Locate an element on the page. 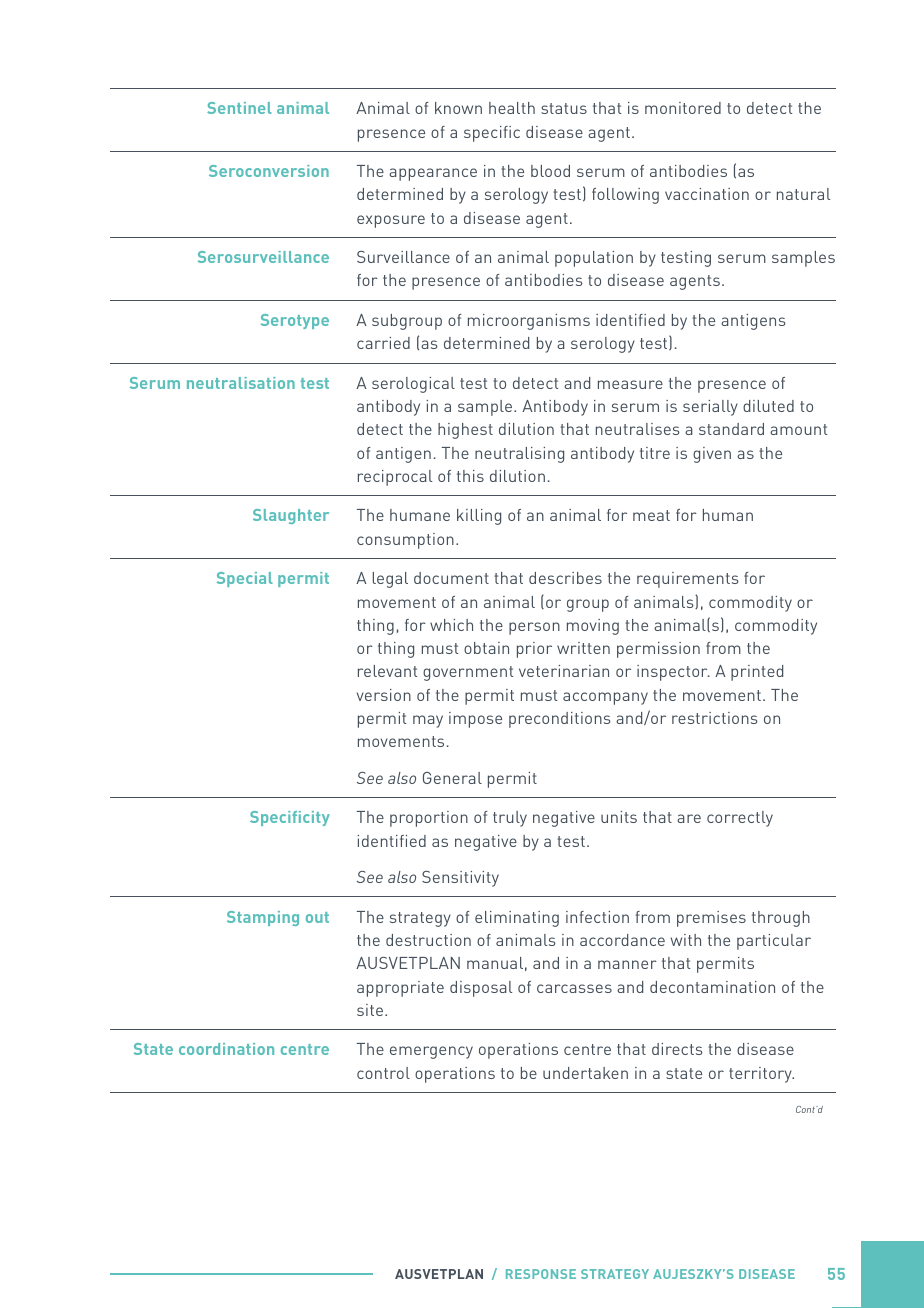 This document has width=924, height=1308. Sentinel is located at coordinates (239, 108).
